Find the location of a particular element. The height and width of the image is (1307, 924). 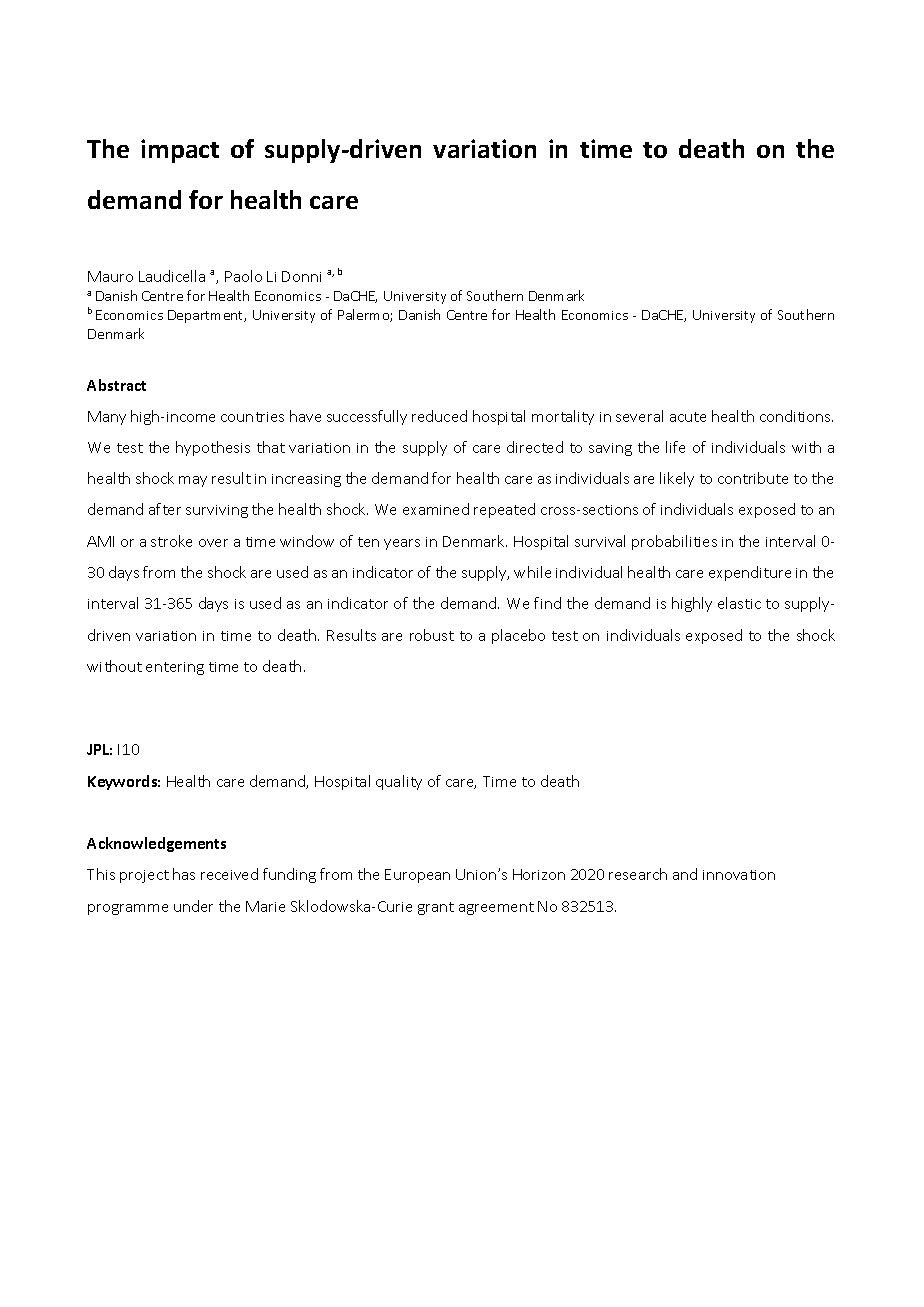

probabilities is located at coordinates (674, 542).
